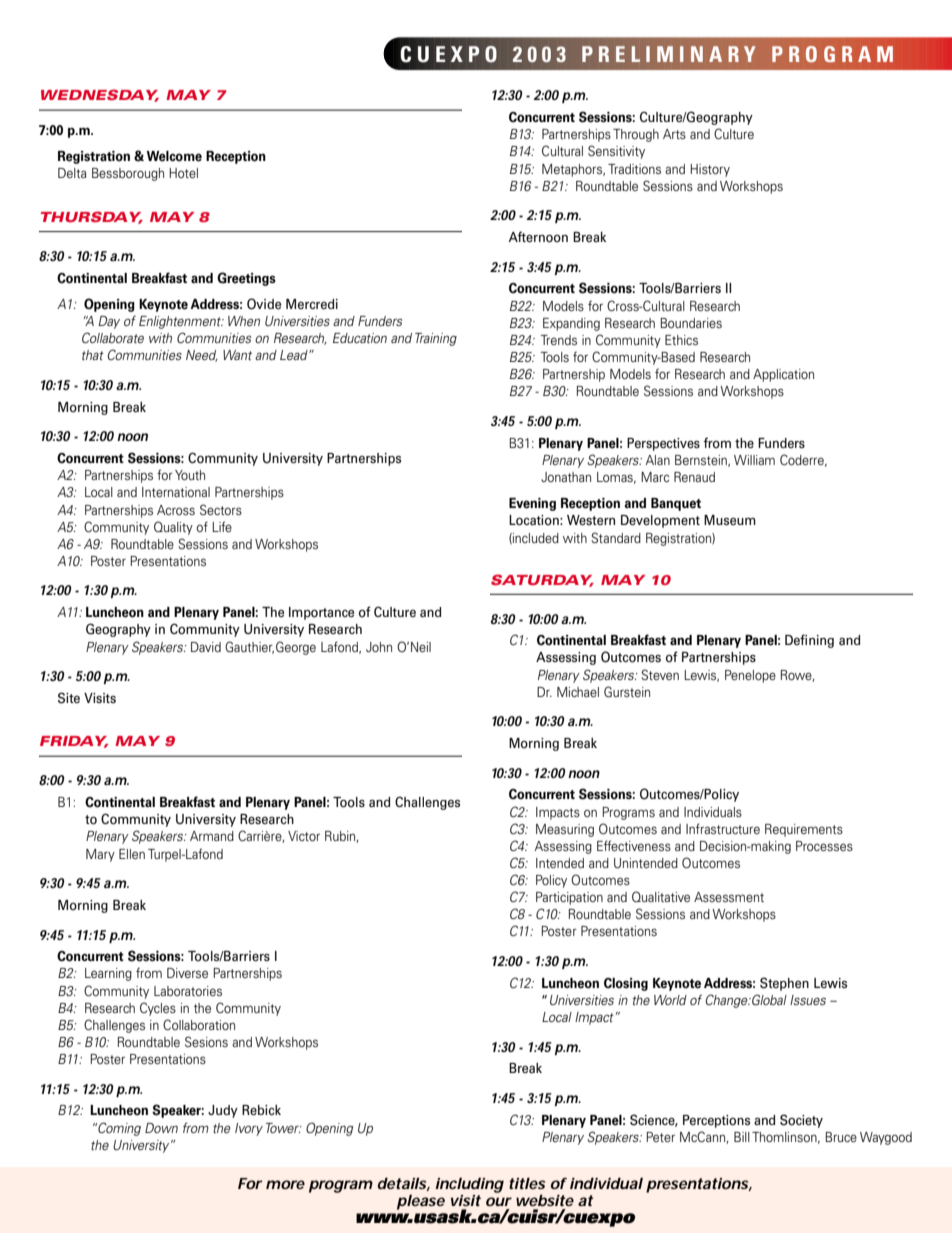  What do you see at coordinates (565, 830) in the screenshot?
I see `Measuring` at bounding box center [565, 830].
